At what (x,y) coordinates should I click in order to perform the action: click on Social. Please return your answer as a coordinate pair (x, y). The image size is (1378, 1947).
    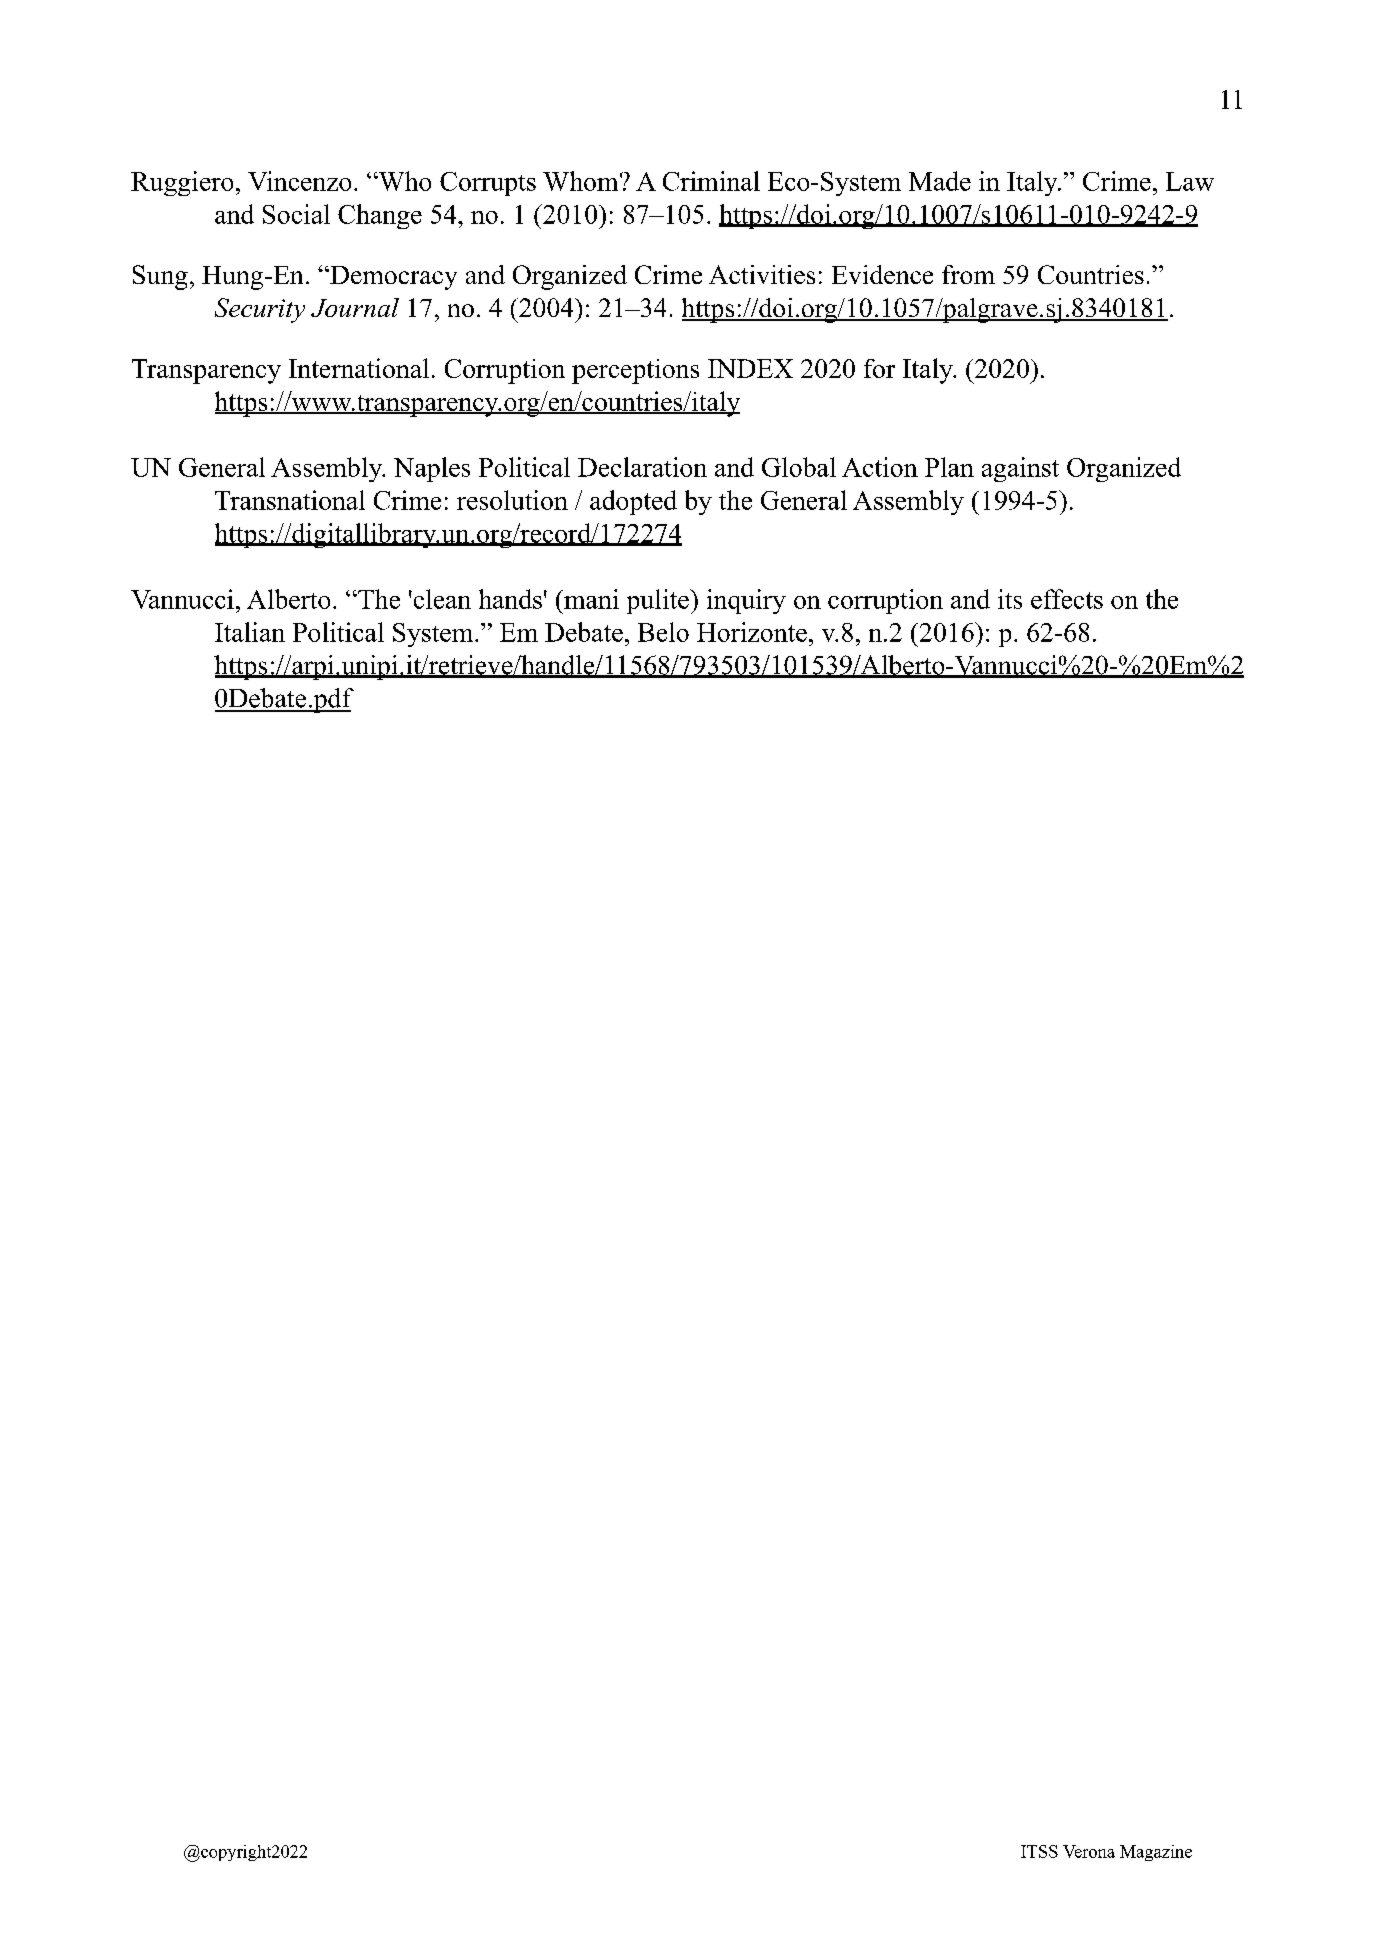
    Looking at the image, I should click on (296, 214).
